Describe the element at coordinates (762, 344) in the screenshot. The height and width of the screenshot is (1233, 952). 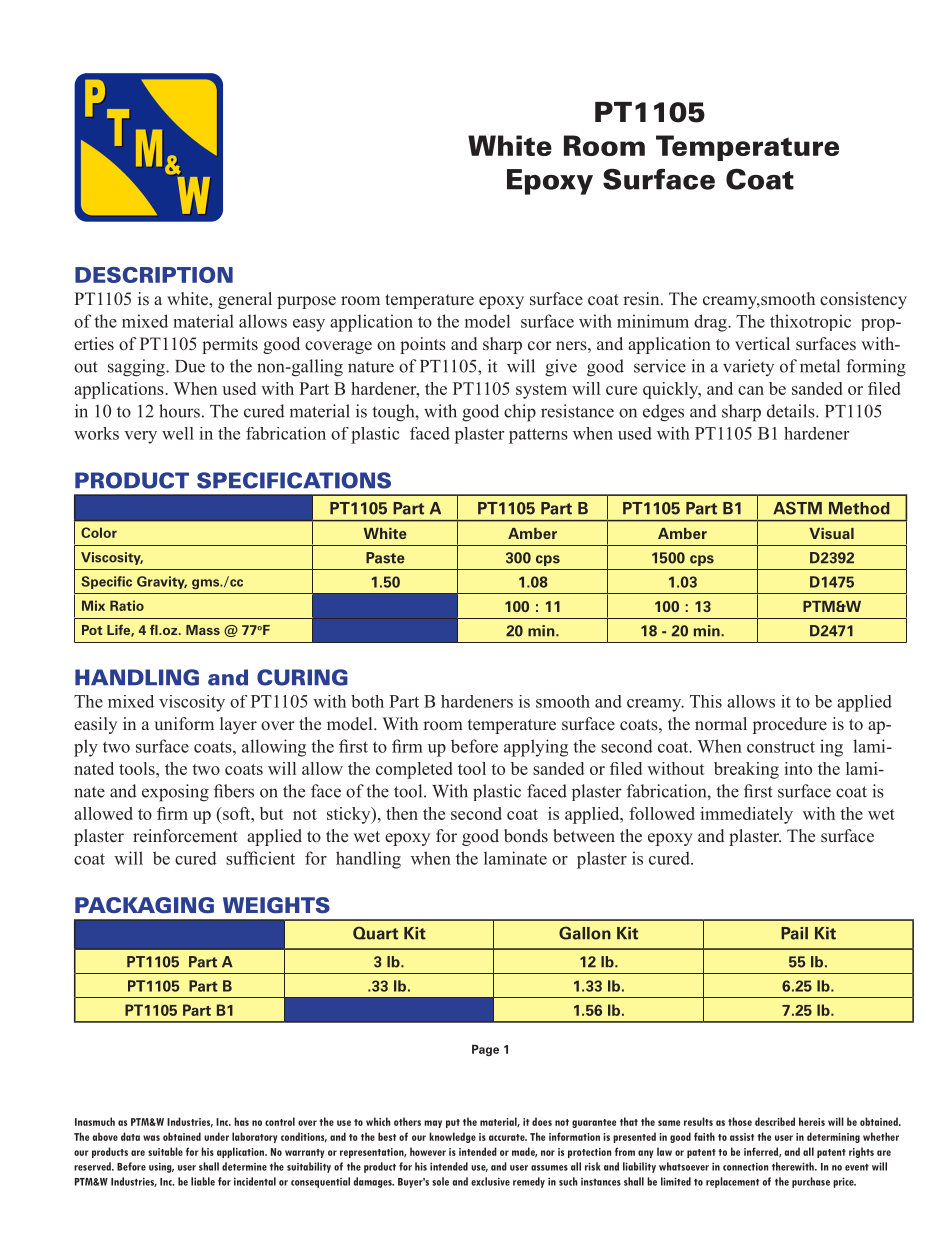
I see `vertical` at that location.
